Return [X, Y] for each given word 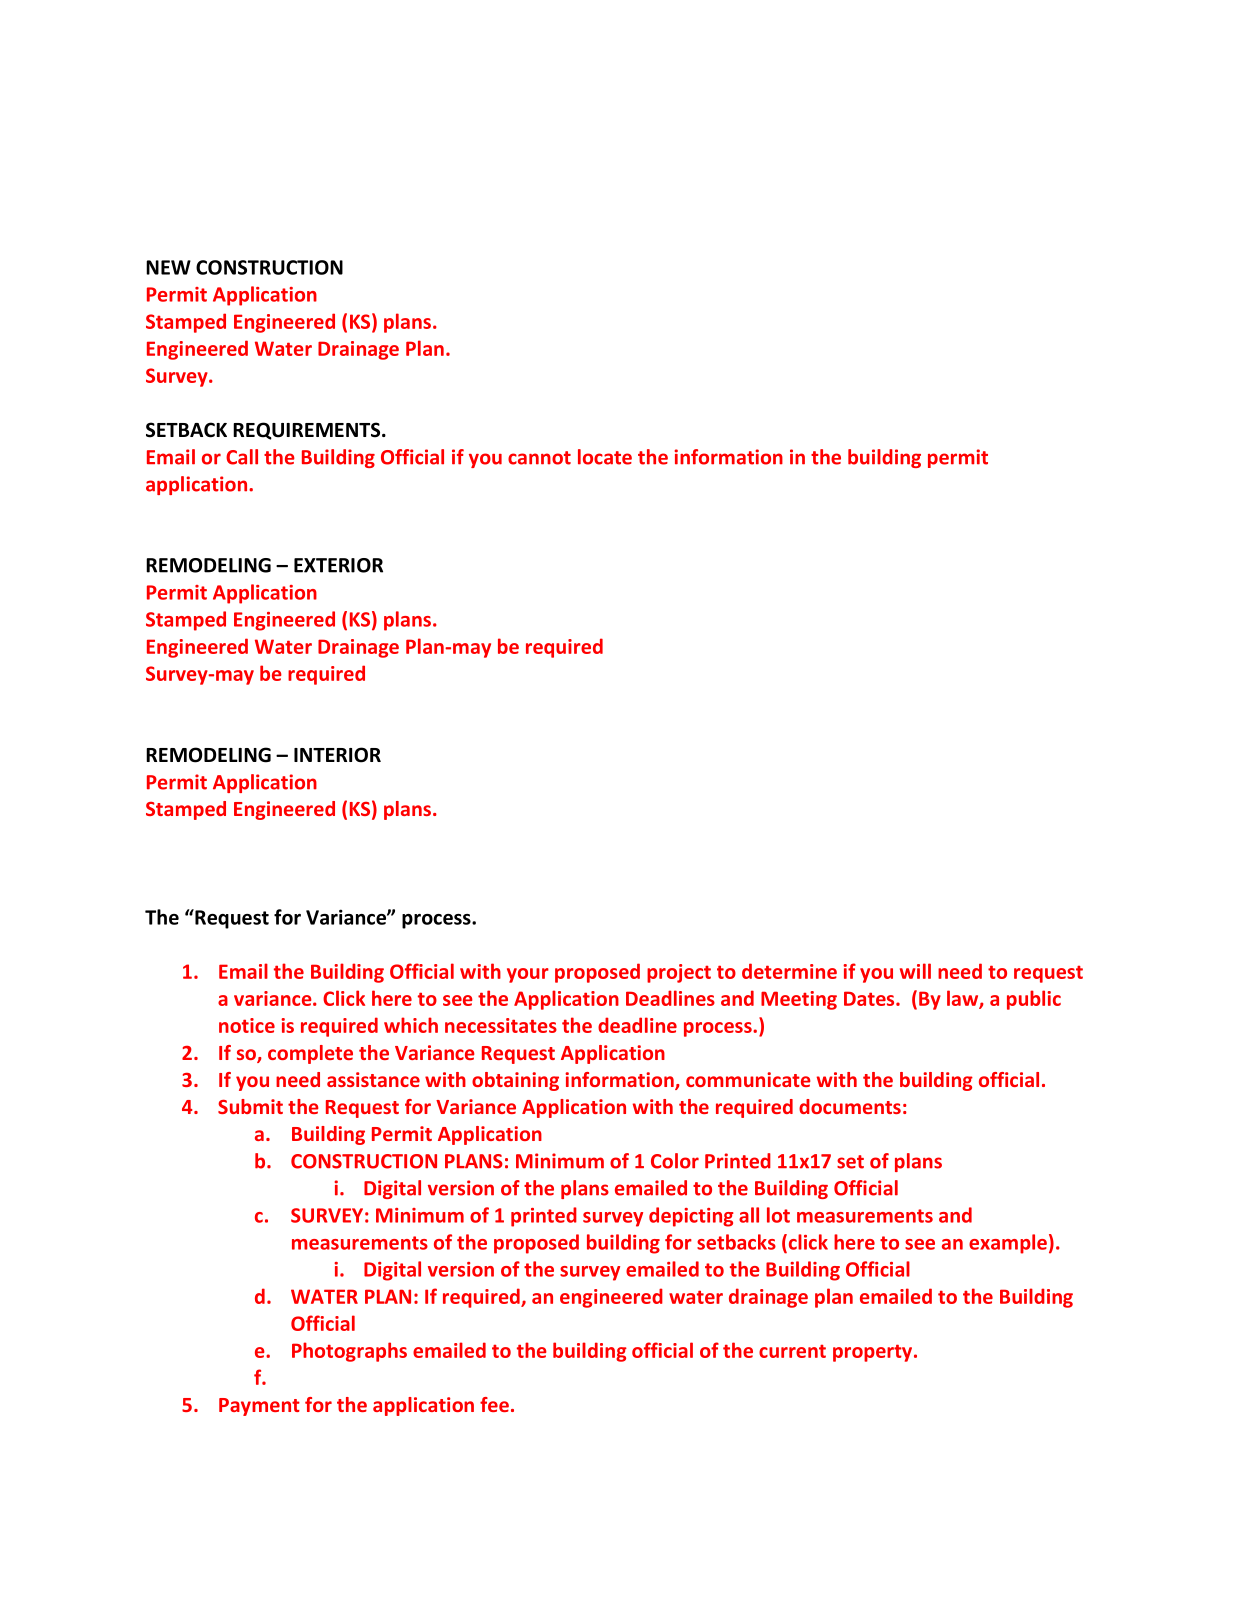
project [679, 973]
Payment [259, 1407]
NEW [168, 267]
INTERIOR [337, 755]
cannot [539, 458]
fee [494, 1404]
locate [605, 457]
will [915, 971]
